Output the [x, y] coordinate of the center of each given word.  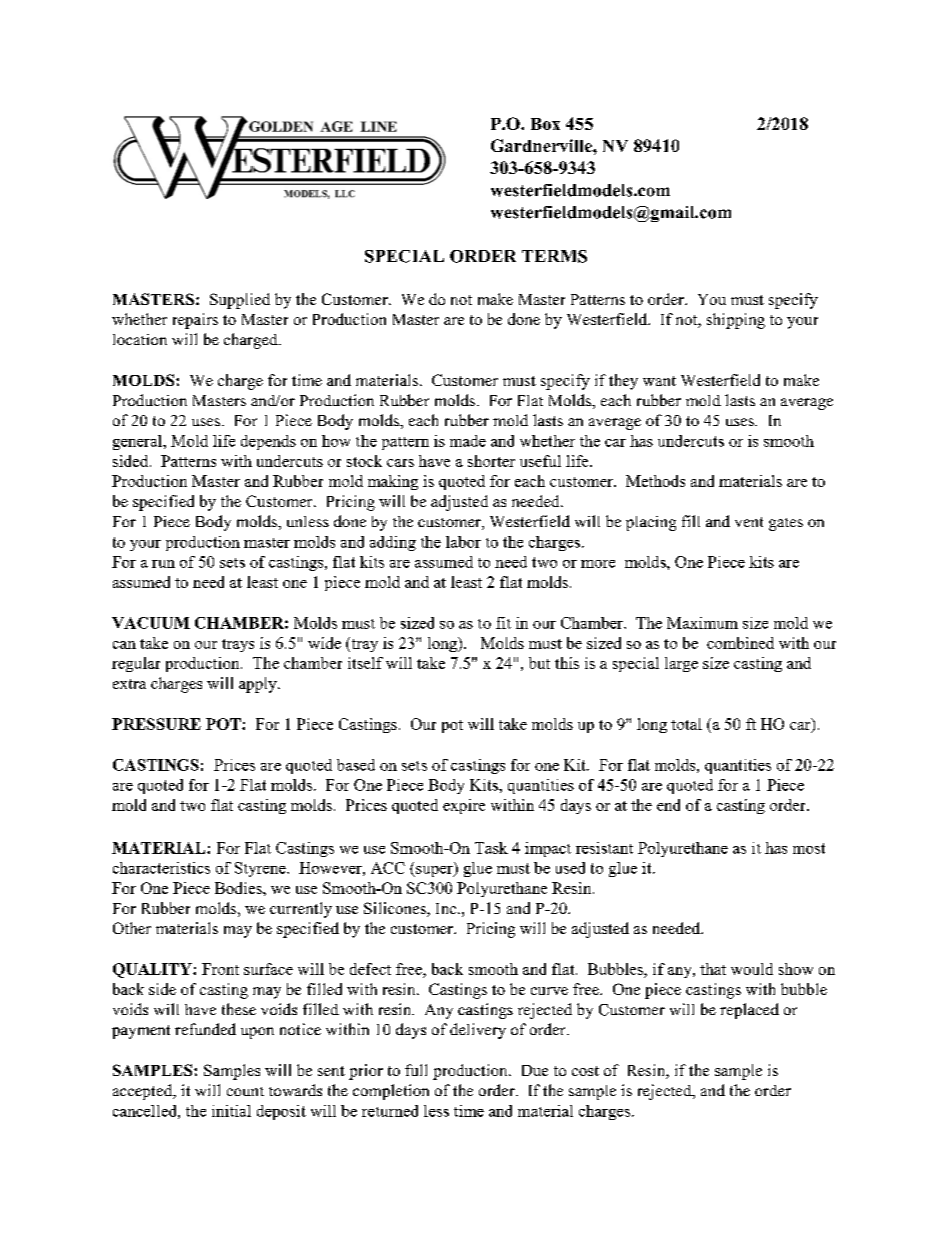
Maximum [702, 623]
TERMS [554, 256]
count [245, 1091]
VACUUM [151, 623]
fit [503, 623]
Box [545, 124]
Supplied [240, 301]
